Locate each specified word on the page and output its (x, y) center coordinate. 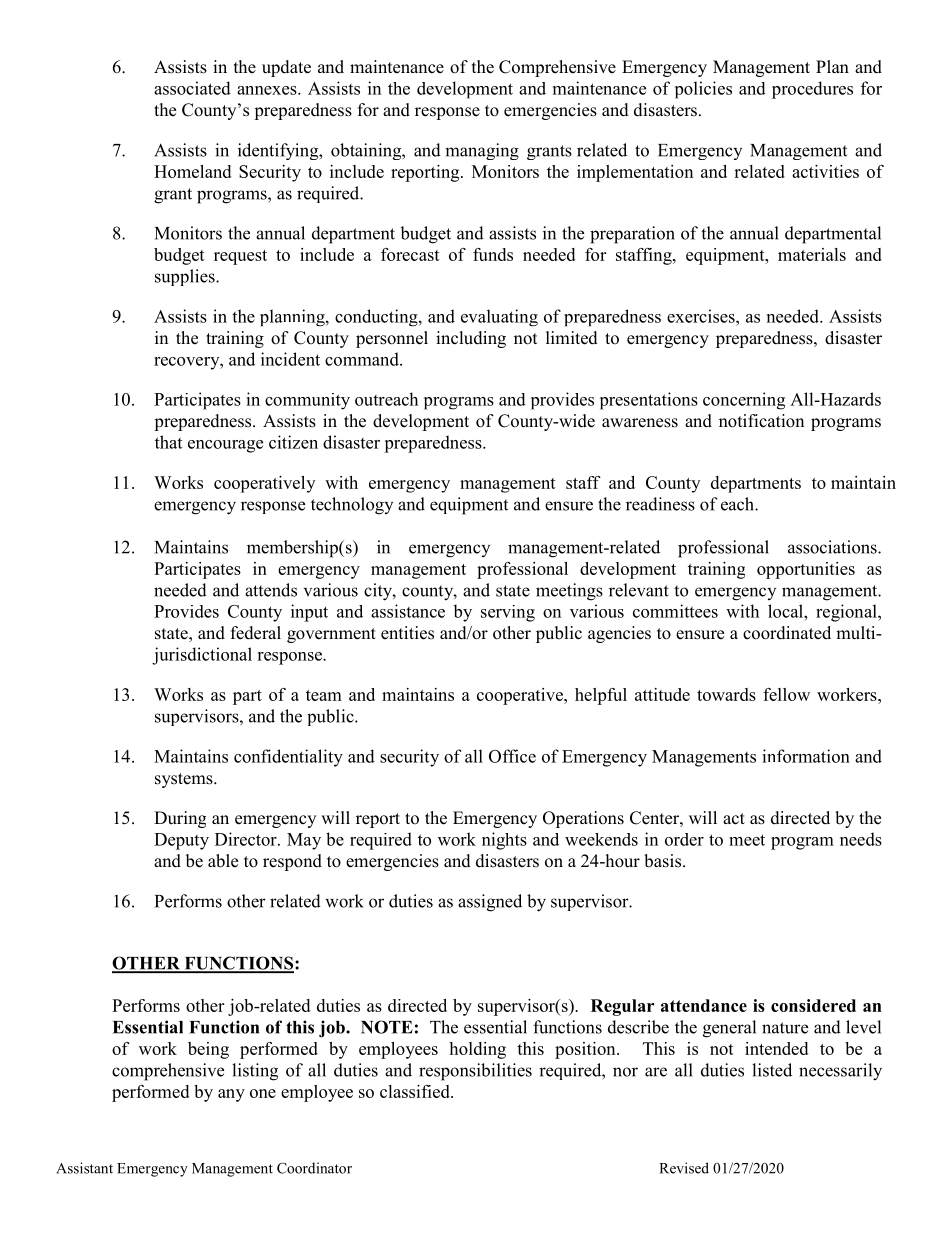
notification (761, 421)
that (168, 442)
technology (352, 506)
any (231, 1095)
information (806, 756)
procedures (812, 90)
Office (512, 756)
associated (192, 88)
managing (482, 151)
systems (185, 780)
